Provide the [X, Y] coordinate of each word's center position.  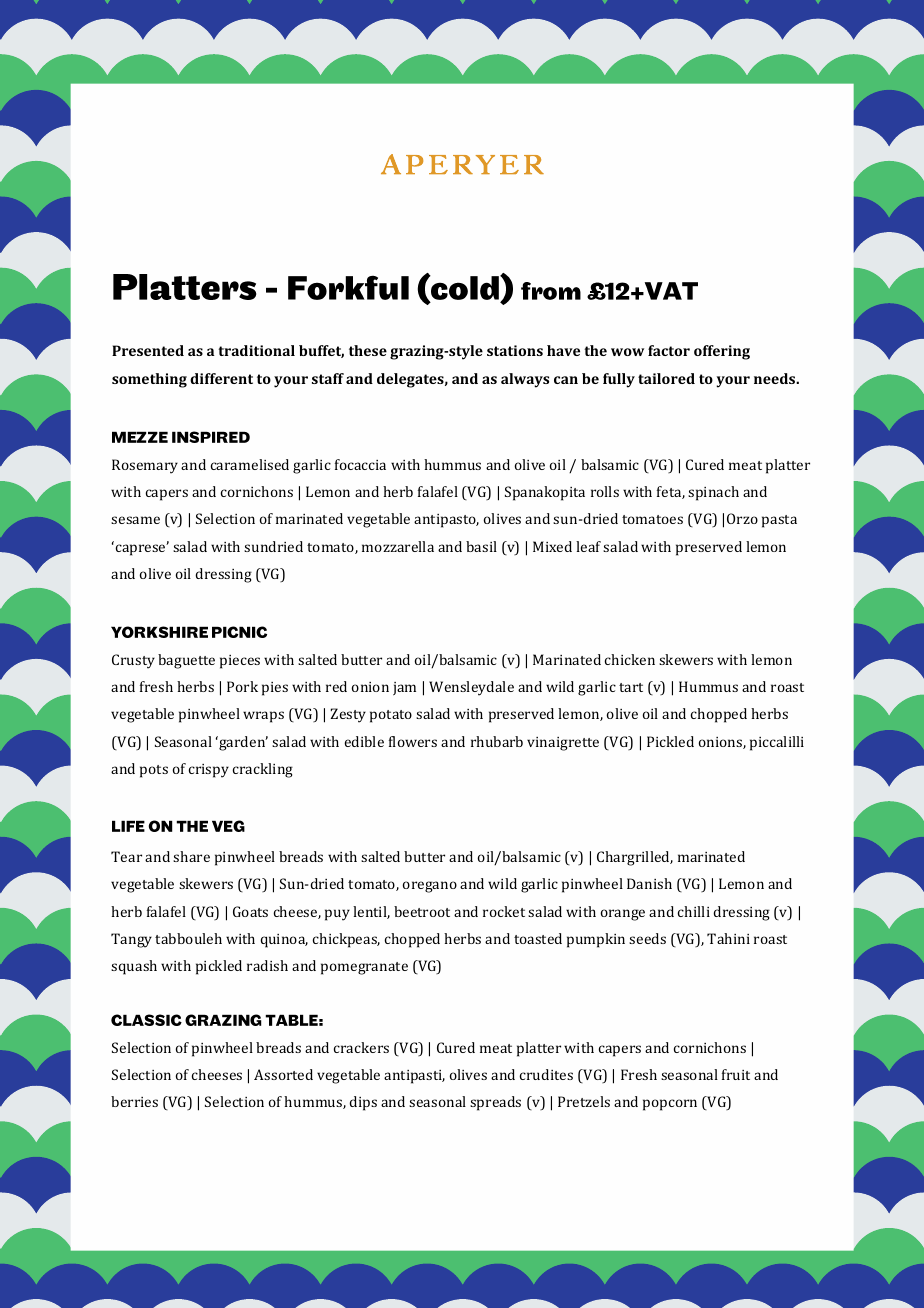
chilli [694, 911]
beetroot [422, 911]
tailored [666, 378]
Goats [250, 911]
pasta [779, 521]
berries [134, 1101]
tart [631, 687]
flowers [413, 741]
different [221, 378]
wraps [263, 717]
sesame [135, 520]
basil [481, 546]
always [525, 380]
